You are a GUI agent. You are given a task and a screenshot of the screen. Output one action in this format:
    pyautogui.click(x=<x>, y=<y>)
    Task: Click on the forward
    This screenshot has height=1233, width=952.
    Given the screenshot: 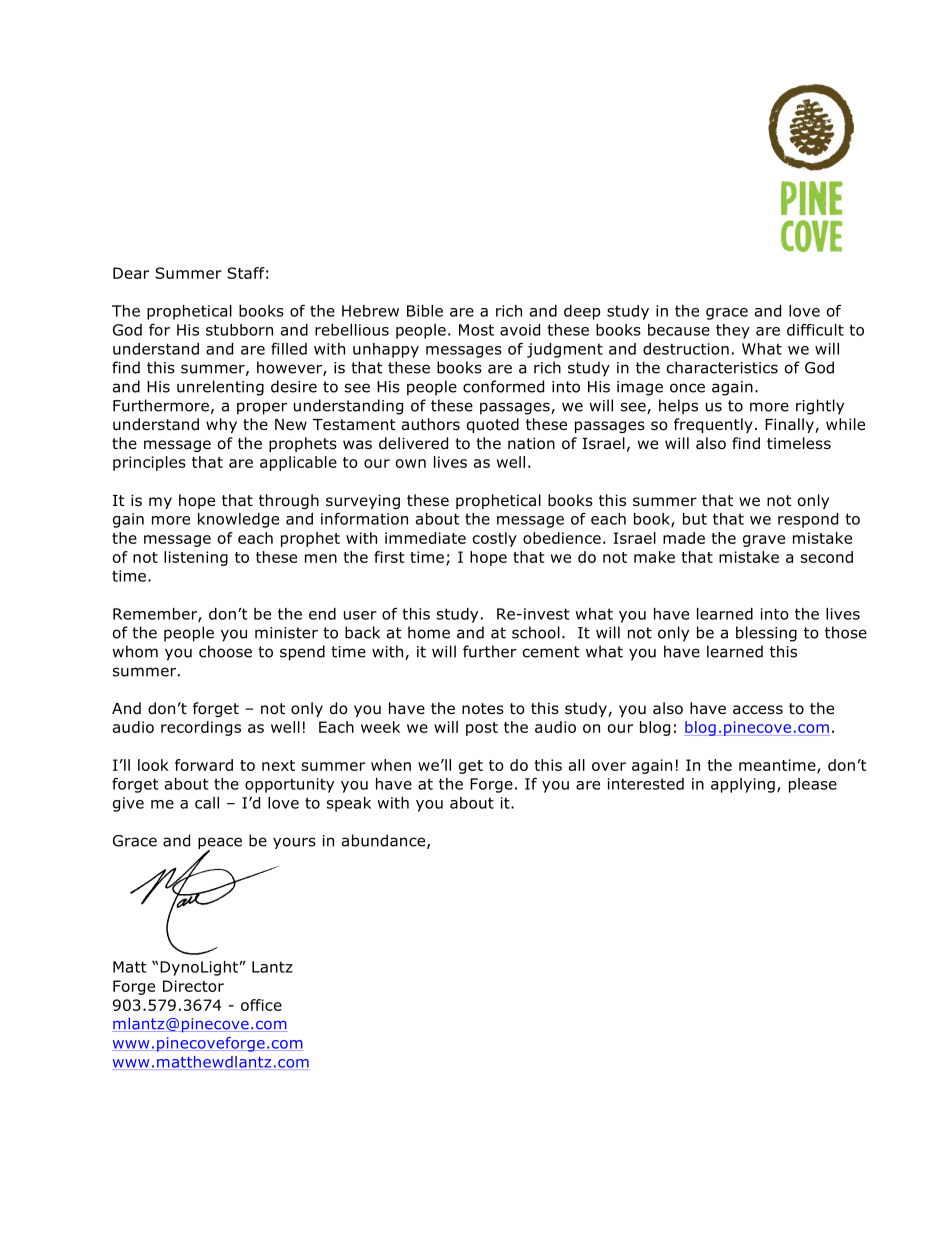 What is the action you would take?
    pyautogui.click(x=204, y=765)
